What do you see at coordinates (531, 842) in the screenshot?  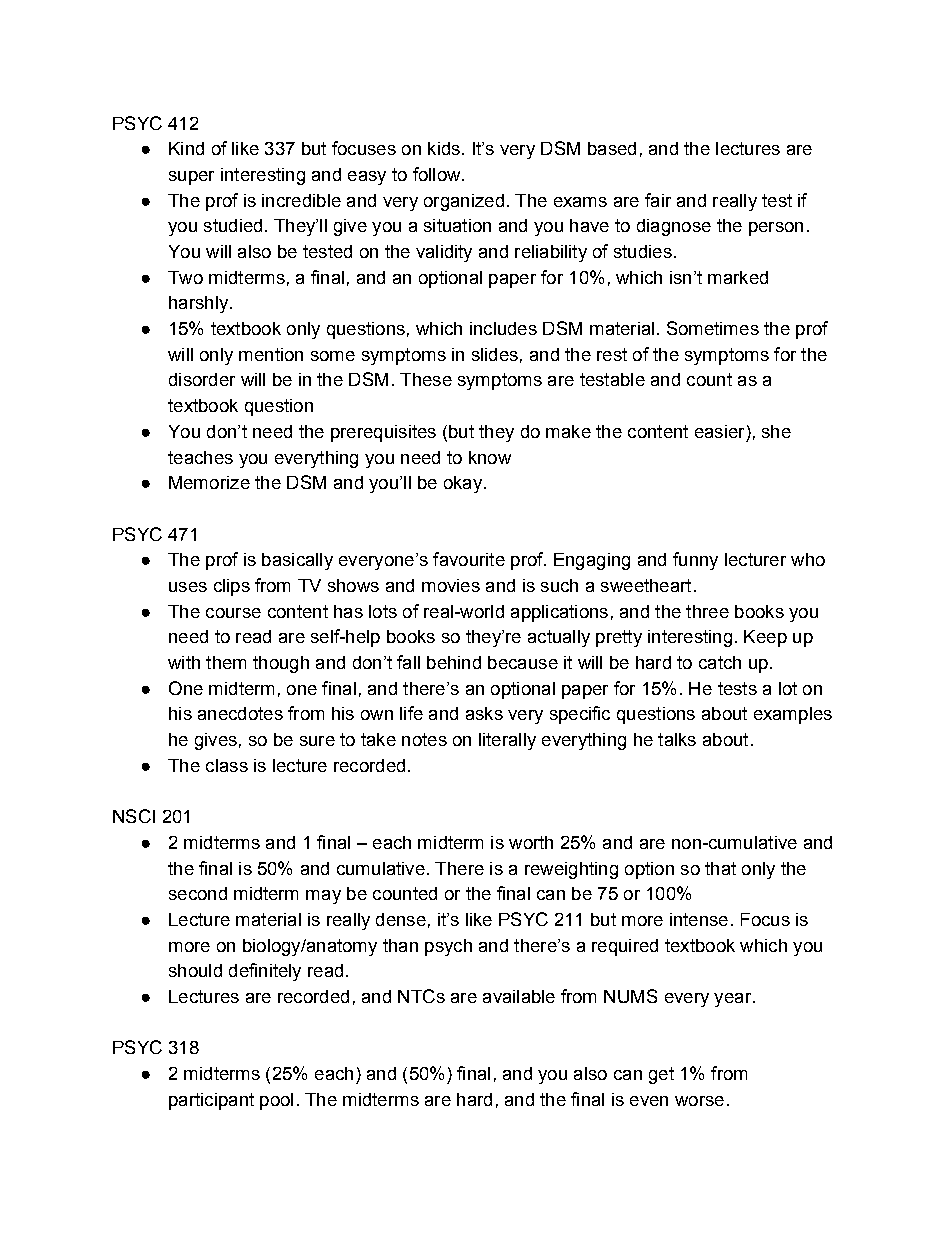 I see `worth` at bounding box center [531, 842].
